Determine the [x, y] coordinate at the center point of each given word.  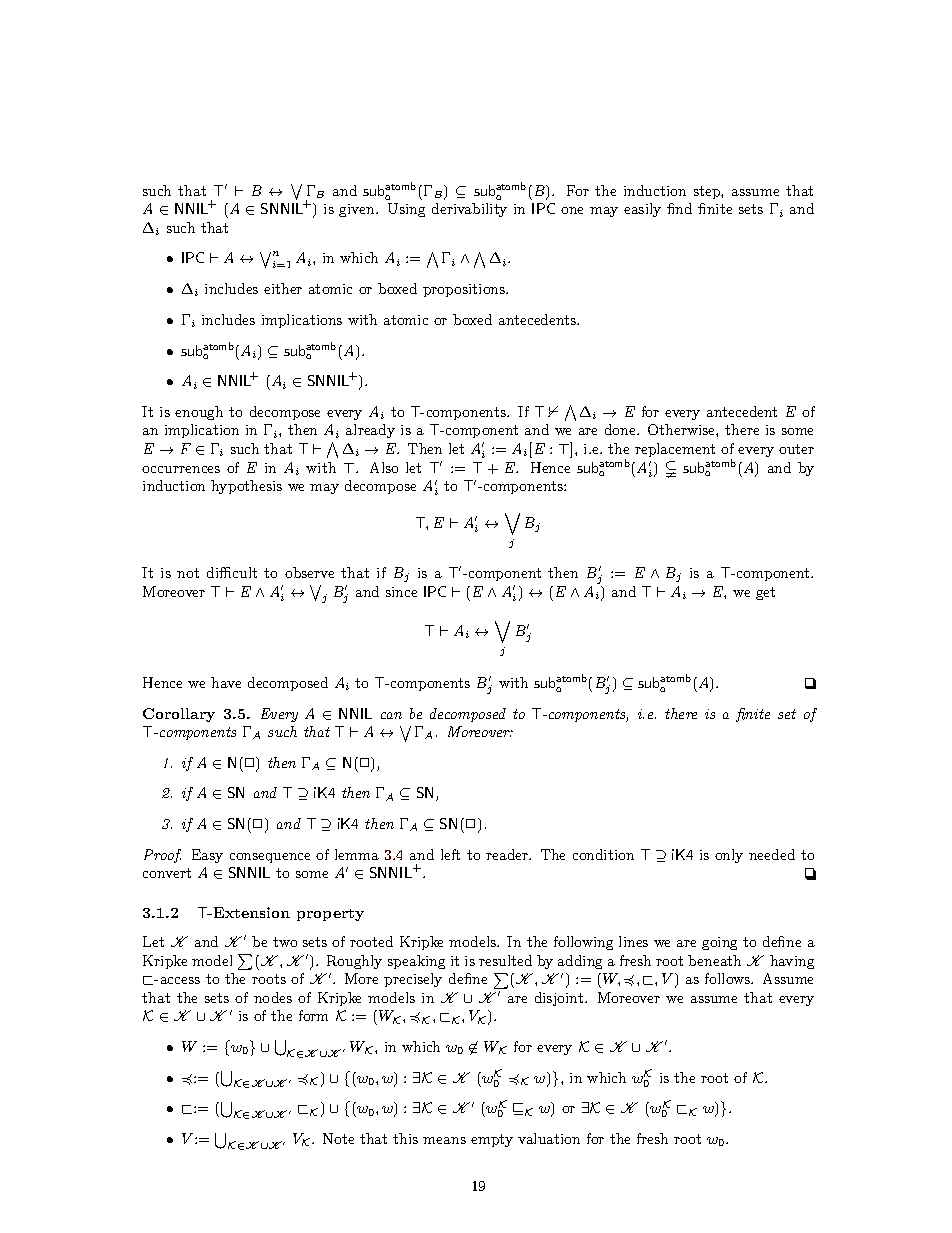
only [729, 856]
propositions [465, 290]
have [226, 682]
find [679, 208]
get [765, 593]
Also [384, 467]
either [283, 288]
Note [338, 1138]
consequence [270, 858]
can [391, 715]
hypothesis [246, 487]
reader [508, 854]
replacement [675, 450]
